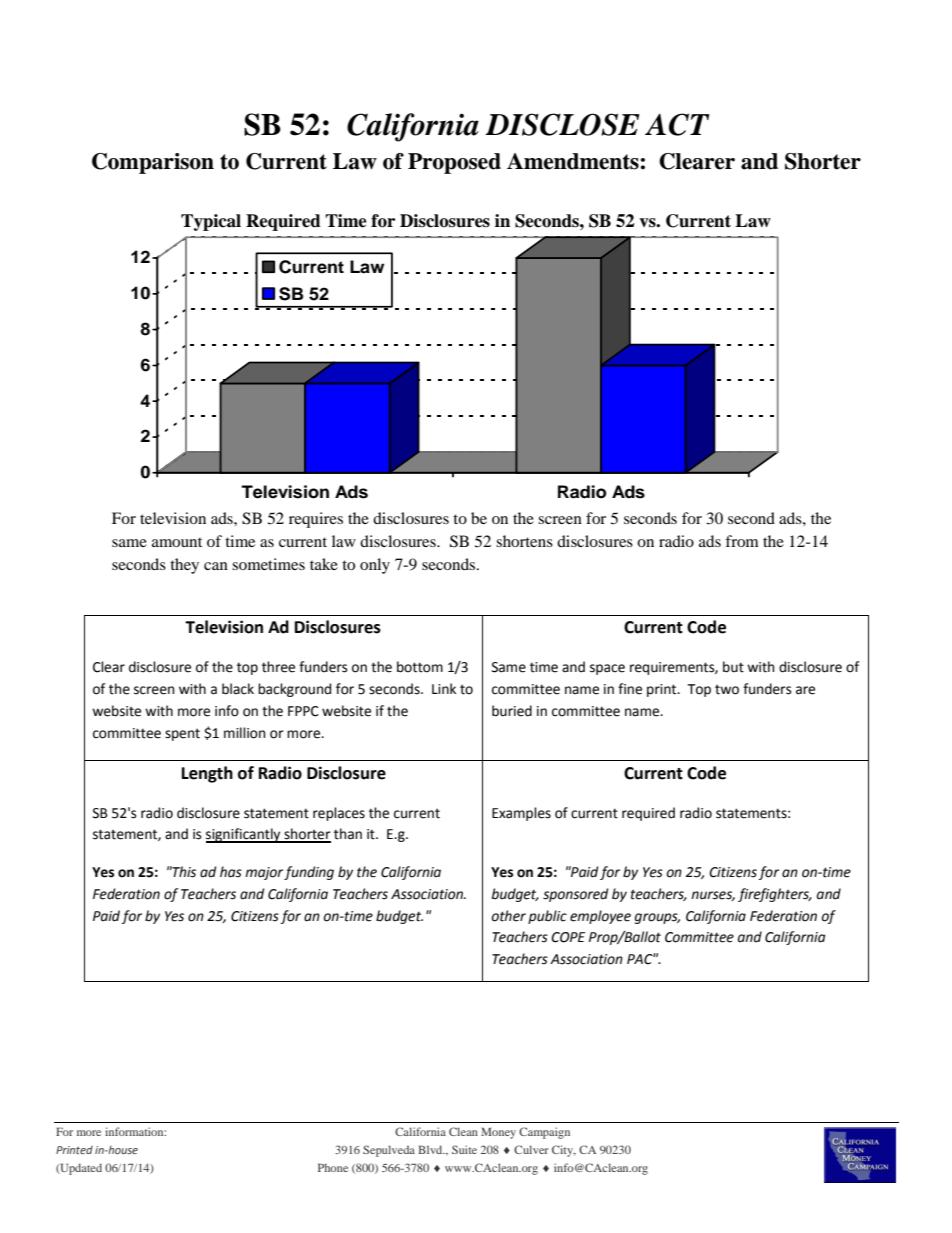 Image resolution: width=952 pixels, height=1233 pixels. Describe the element at coordinates (677, 124) in the page. I see `ACT` at that location.
